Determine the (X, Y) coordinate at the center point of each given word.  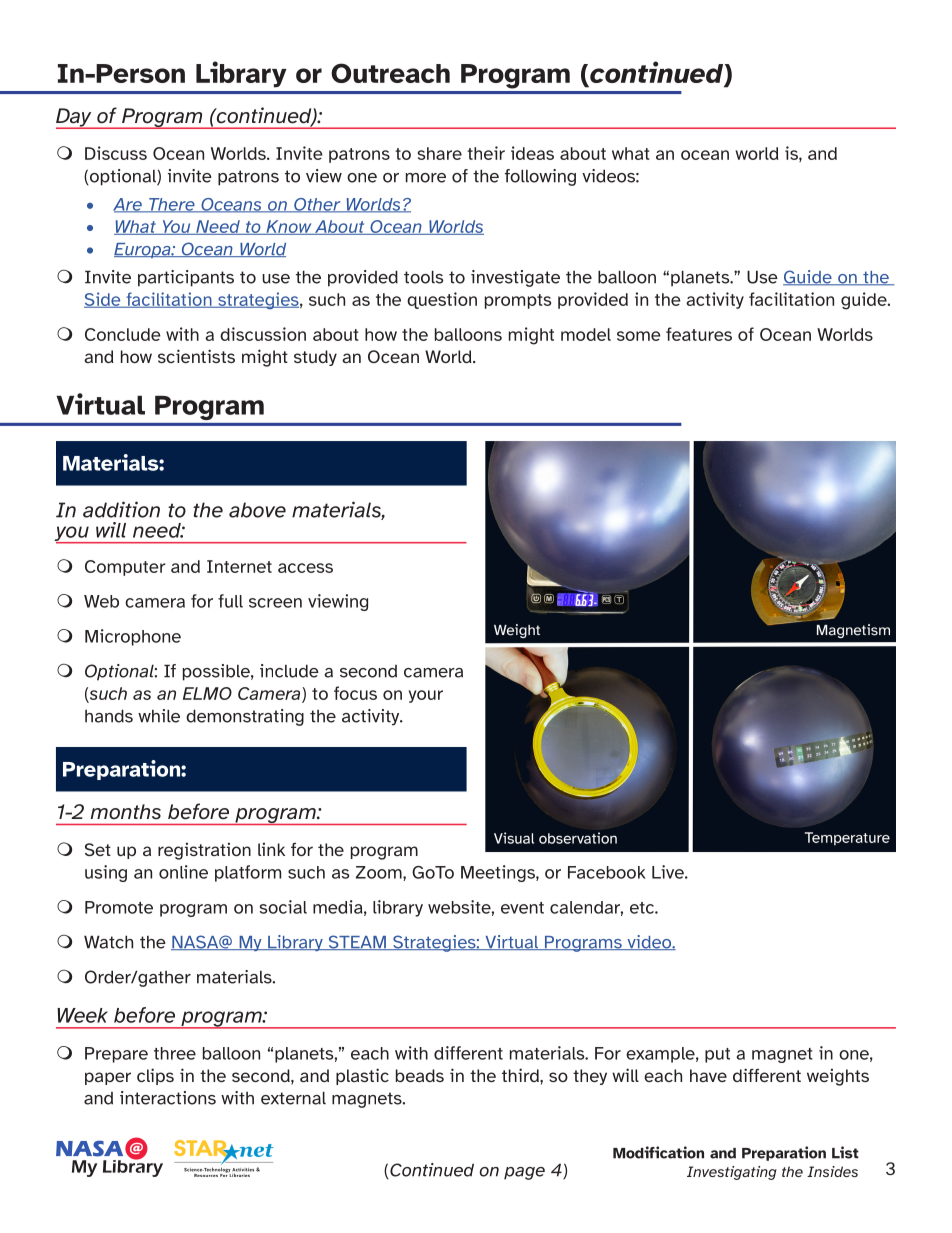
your (426, 696)
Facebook (607, 872)
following (540, 177)
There (172, 205)
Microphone (133, 637)
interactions (168, 1098)
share (440, 153)
